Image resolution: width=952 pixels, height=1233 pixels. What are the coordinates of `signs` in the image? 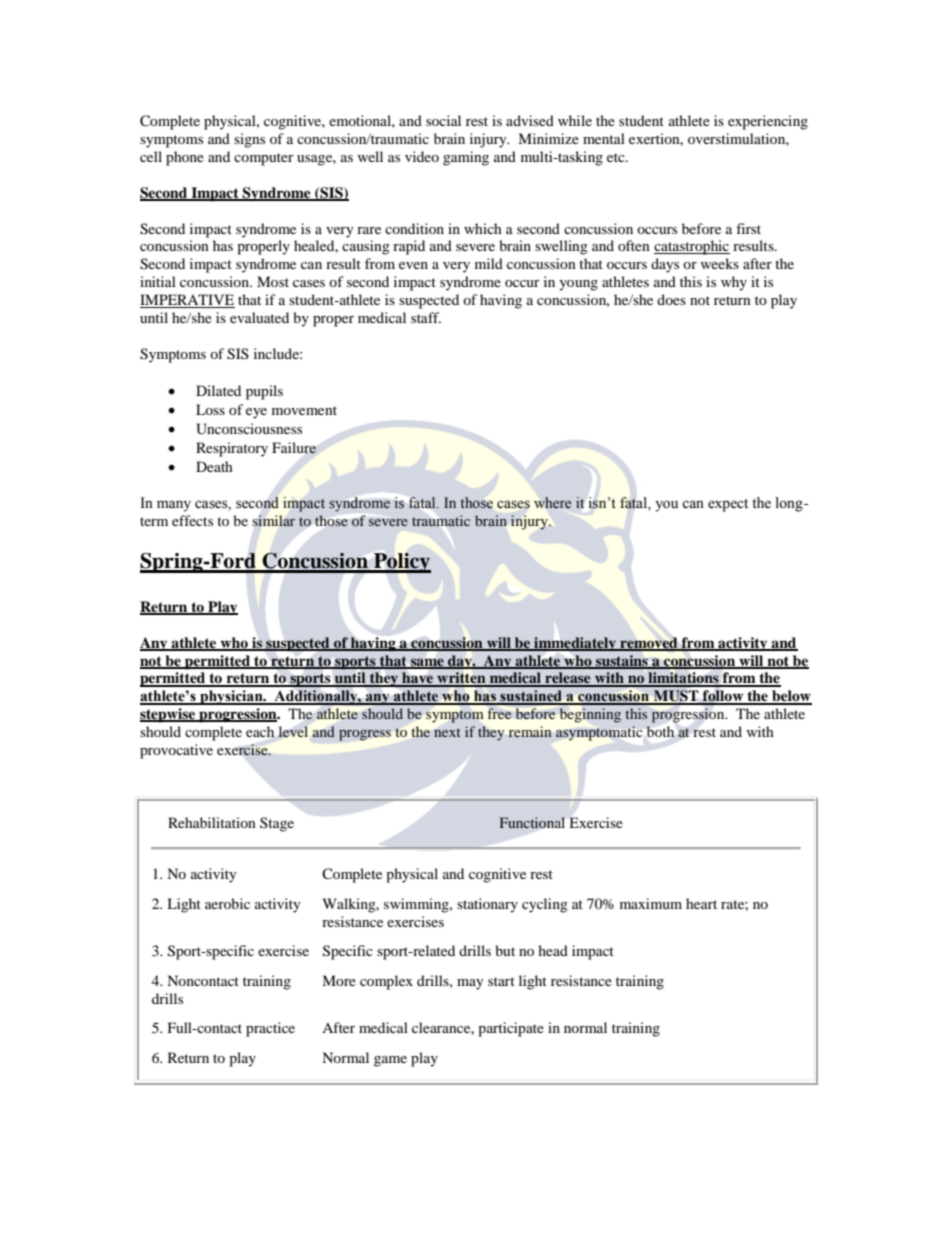 It's located at (249, 140).
